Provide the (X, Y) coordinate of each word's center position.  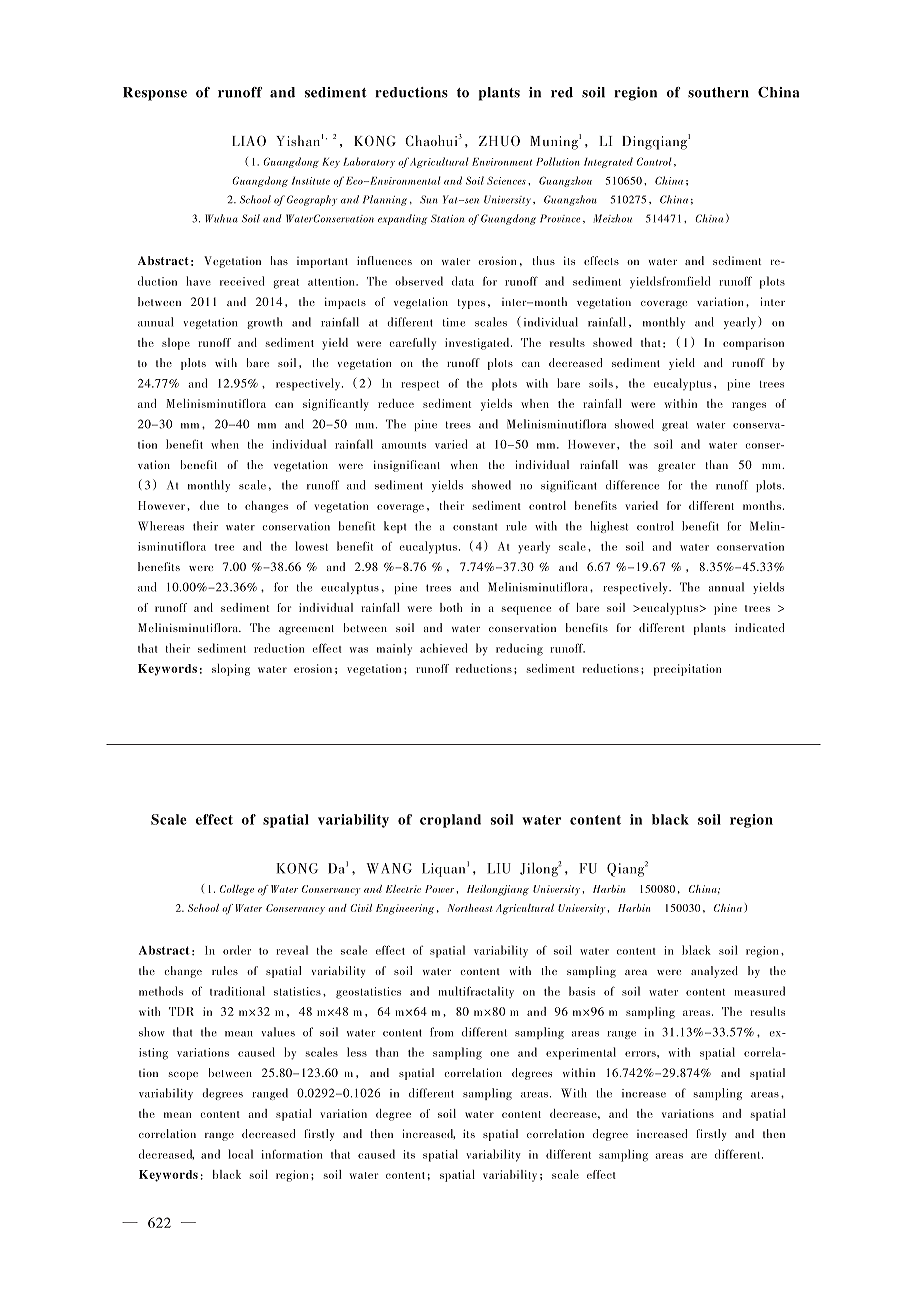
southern (718, 92)
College (237, 890)
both (451, 607)
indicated (759, 627)
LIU (499, 868)
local (240, 1154)
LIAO (249, 140)
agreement (306, 630)
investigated (478, 344)
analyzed (714, 972)
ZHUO (499, 140)
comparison (753, 344)
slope (176, 344)
